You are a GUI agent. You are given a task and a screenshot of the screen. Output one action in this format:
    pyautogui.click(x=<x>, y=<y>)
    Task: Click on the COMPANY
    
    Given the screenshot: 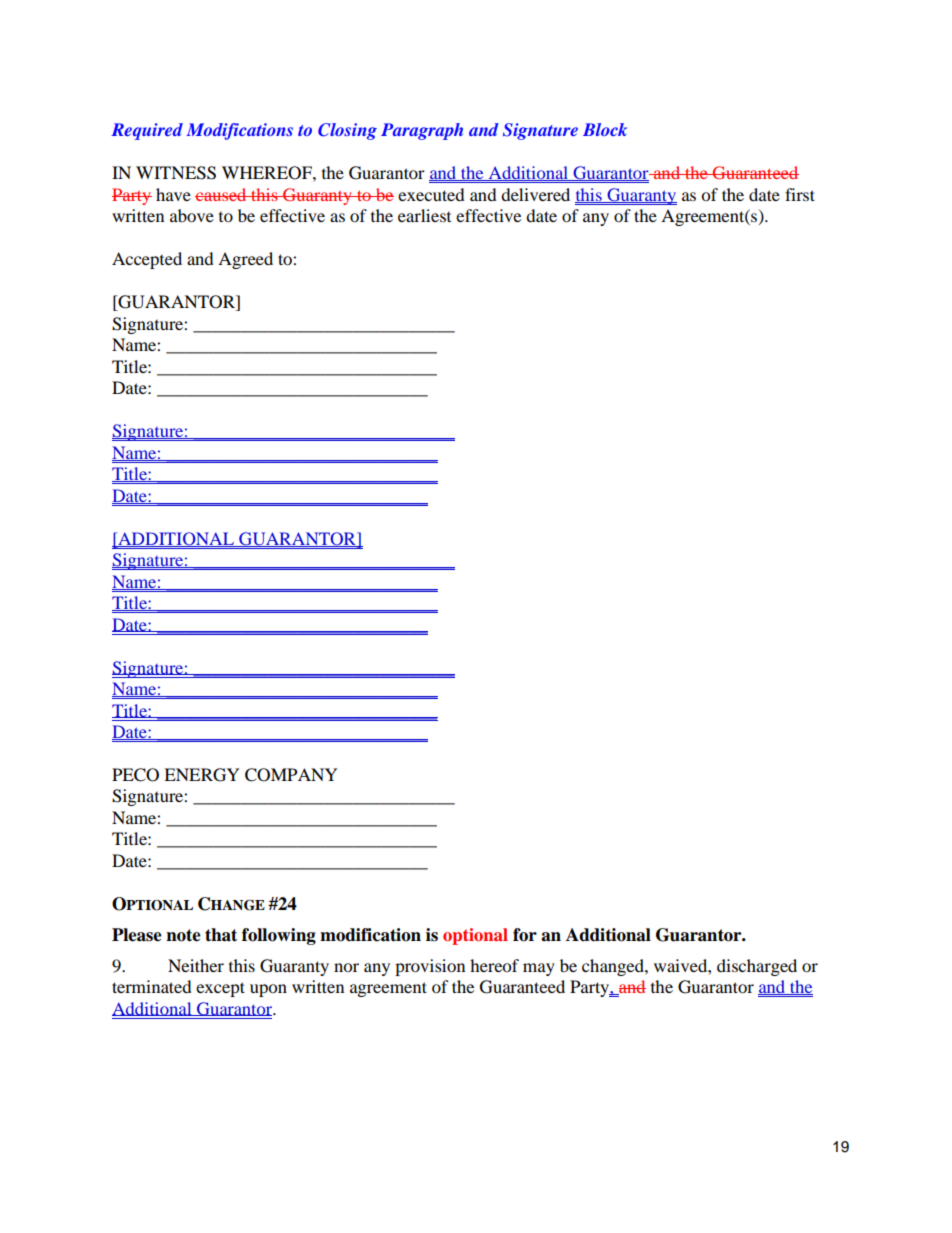 What is the action you would take?
    pyautogui.click(x=291, y=775)
